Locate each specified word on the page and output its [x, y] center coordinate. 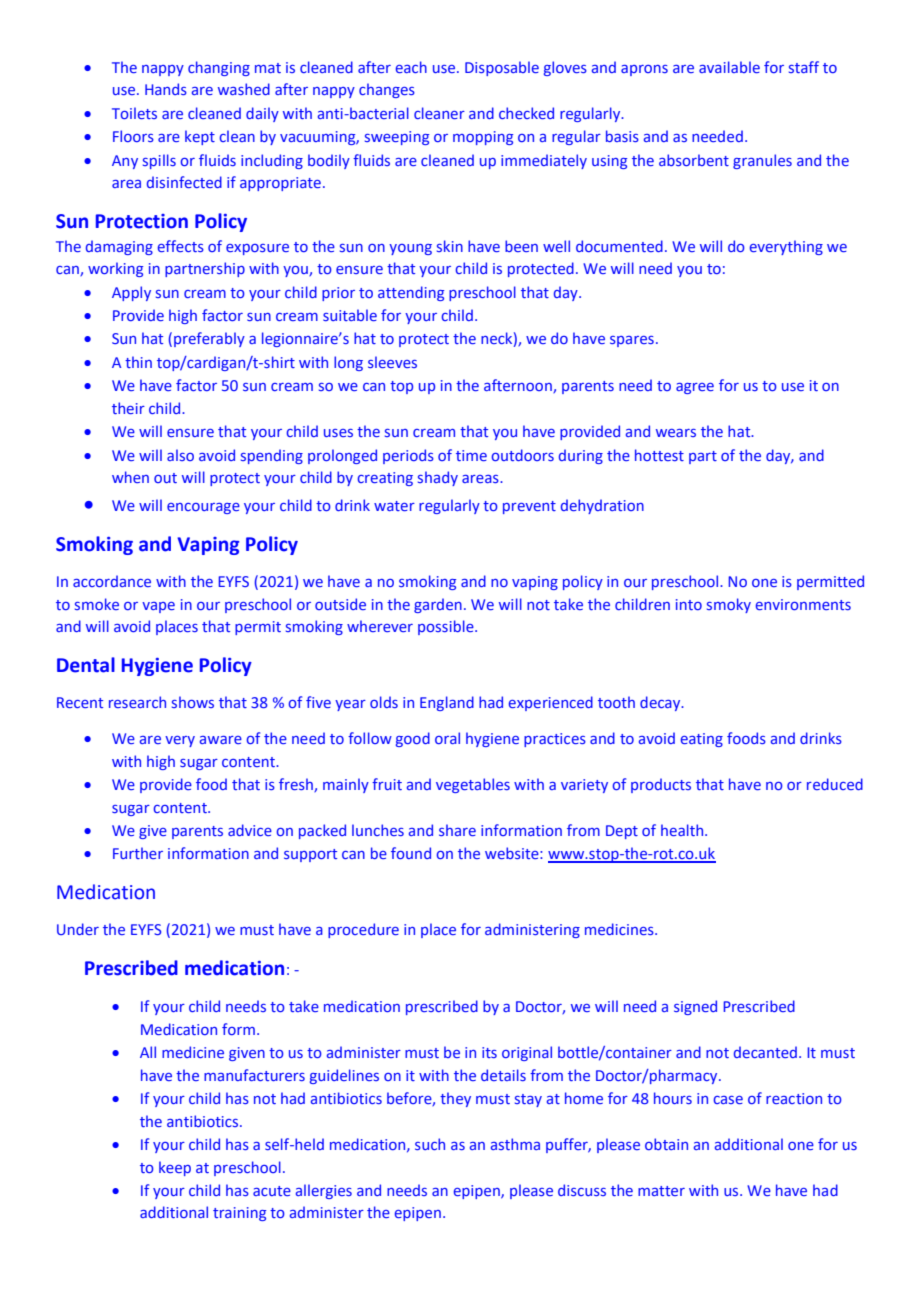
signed [695, 1007]
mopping [483, 138]
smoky [729, 605]
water [394, 506]
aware [221, 740]
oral [447, 738]
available [729, 67]
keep [175, 1168]
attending [411, 293]
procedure [363, 930]
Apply [131, 293]
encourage [203, 508]
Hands [166, 89]
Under [78, 929]
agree [695, 388]
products [661, 785]
